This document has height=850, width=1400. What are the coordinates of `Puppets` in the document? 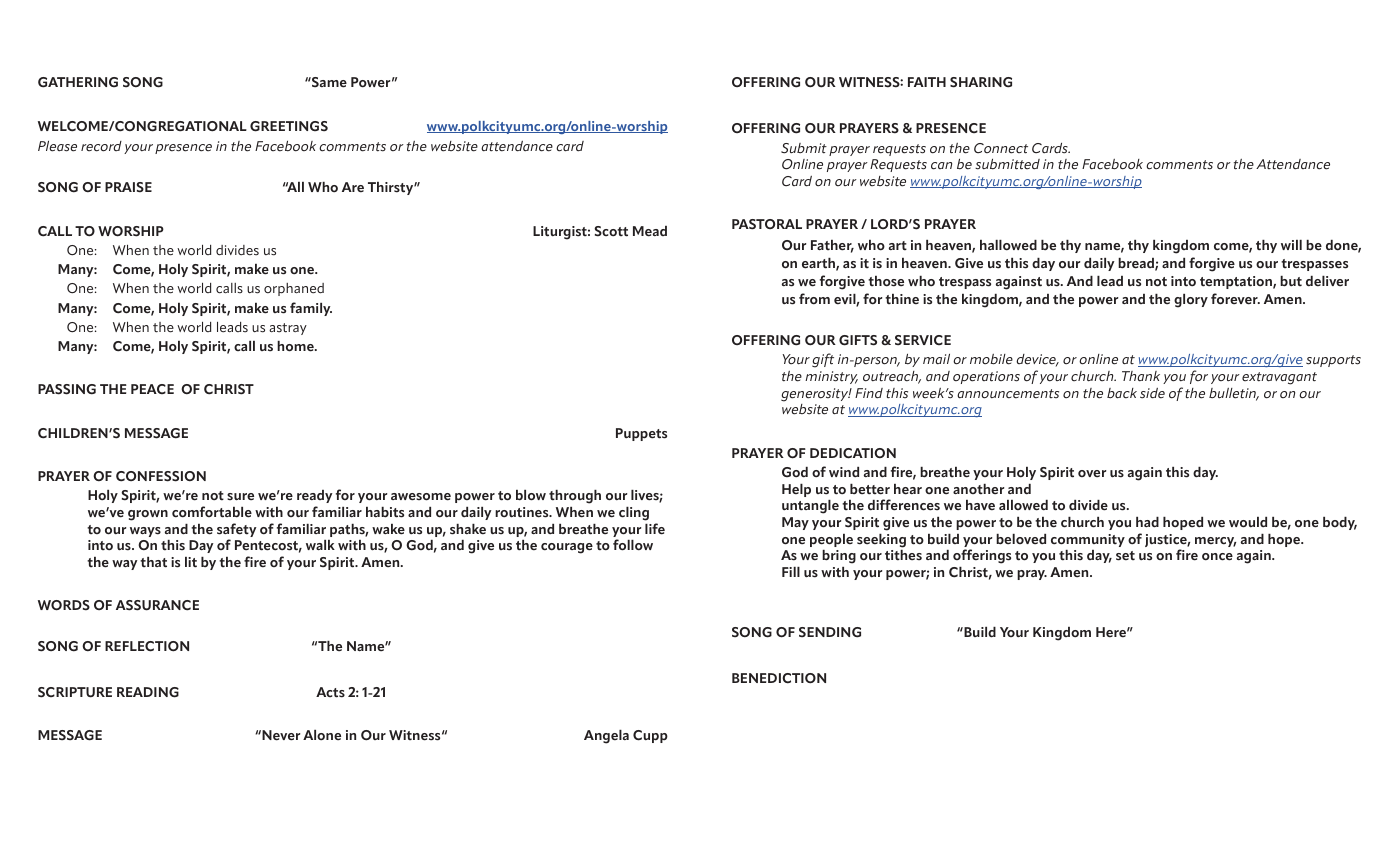 It's located at (641, 434).
